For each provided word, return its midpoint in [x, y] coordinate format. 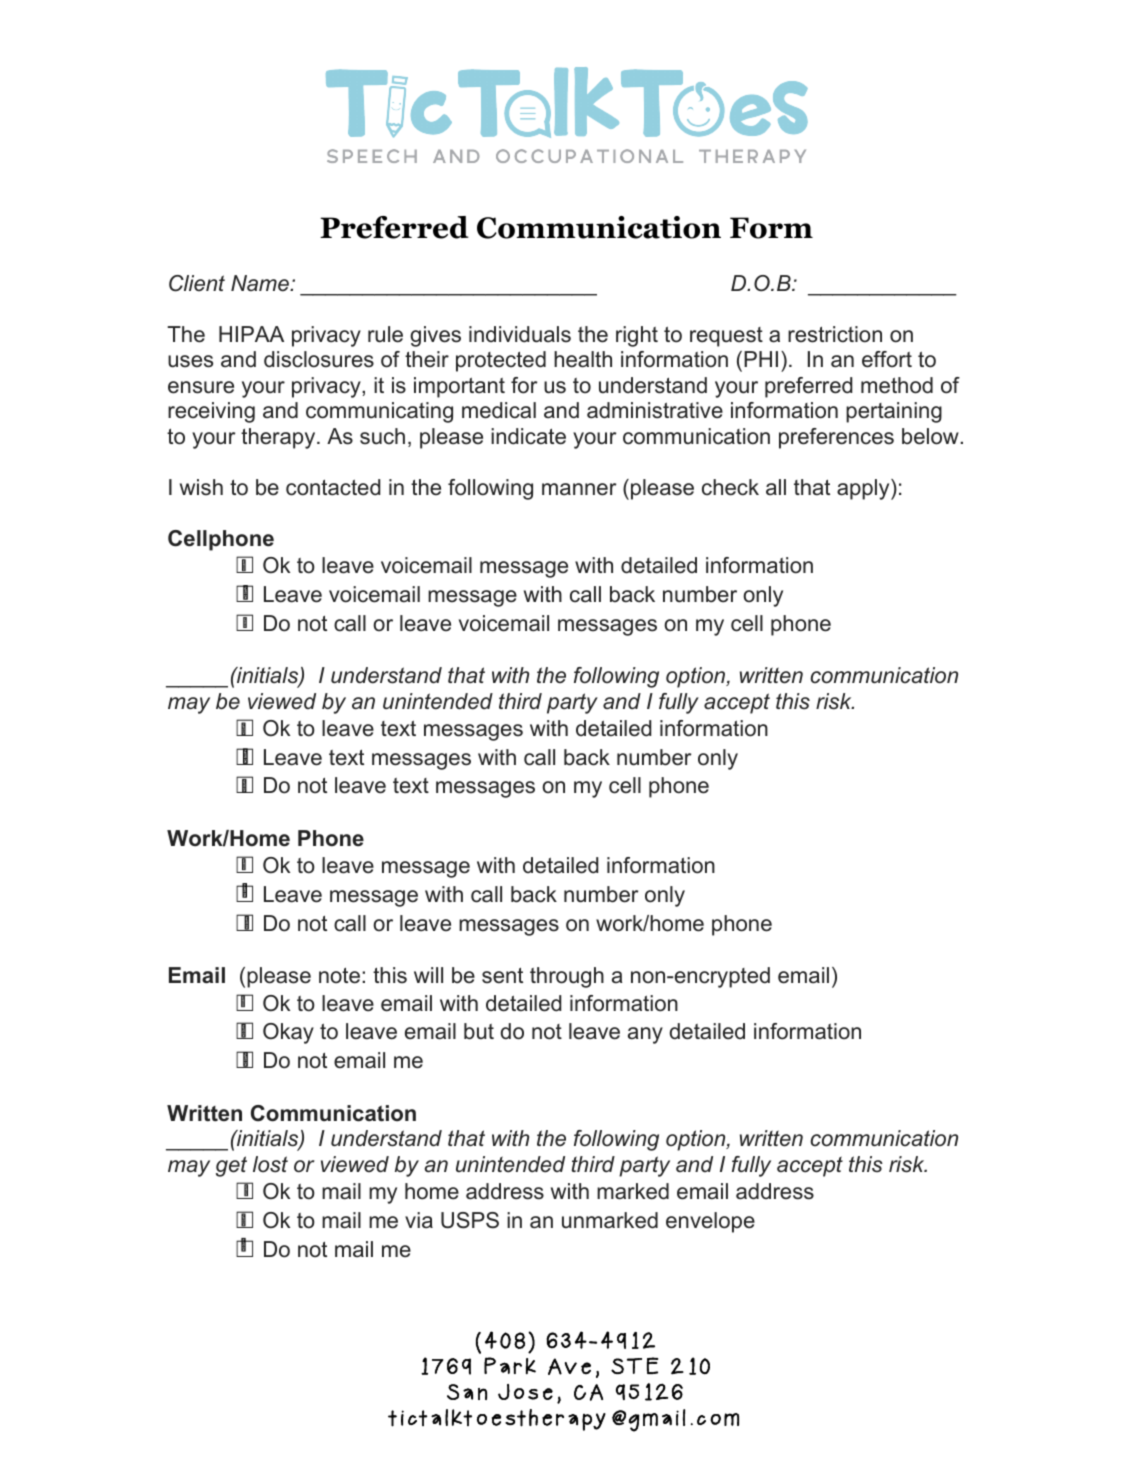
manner [579, 489]
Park [510, 1365]
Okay [288, 1033]
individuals [520, 334]
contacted [333, 487]
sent [502, 976]
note [341, 976]
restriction [835, 334]
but [479, 1031]
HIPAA [251, 334]
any [645, 1035]
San [467, 1392]
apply [864, 489]
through [567, 977]
